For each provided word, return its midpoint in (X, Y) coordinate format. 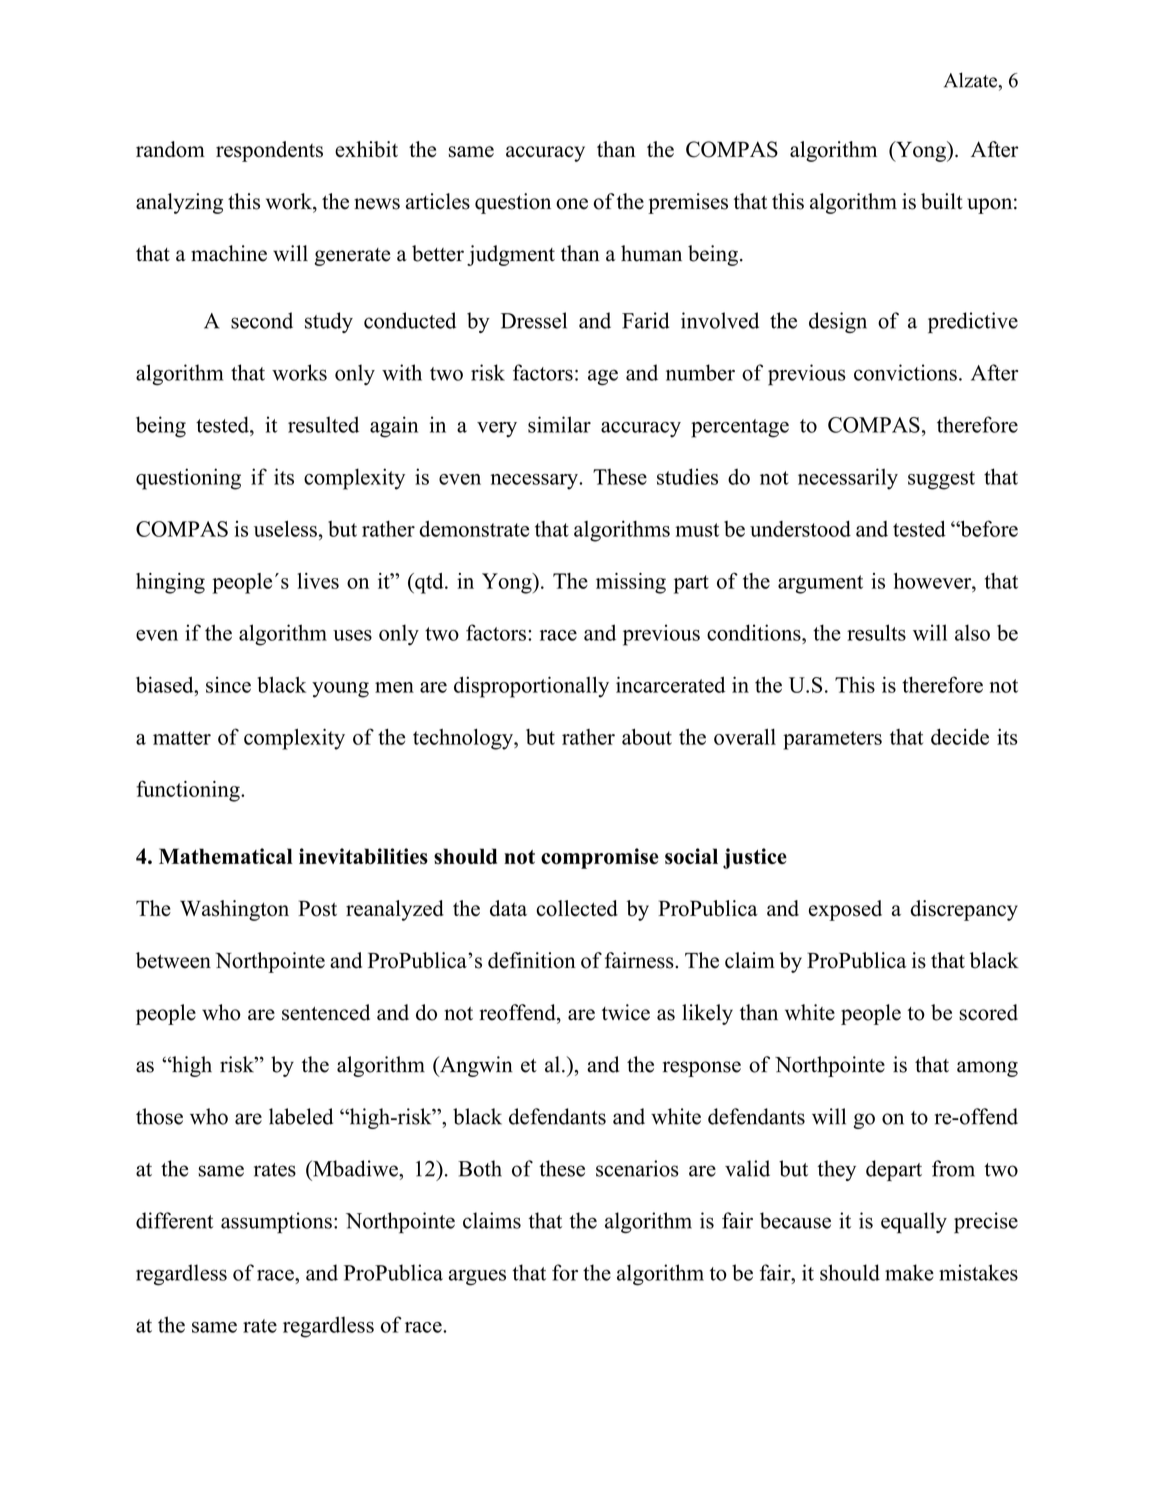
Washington (234, 910)
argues (477, 1277)
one (572, 204)
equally (914, 1223)
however (934, 581)
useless (285, 528)
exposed (845, 910)
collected (577, 908)
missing (631, 583)
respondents (269, 151)
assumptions (276, 1223)
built (942, 201)
